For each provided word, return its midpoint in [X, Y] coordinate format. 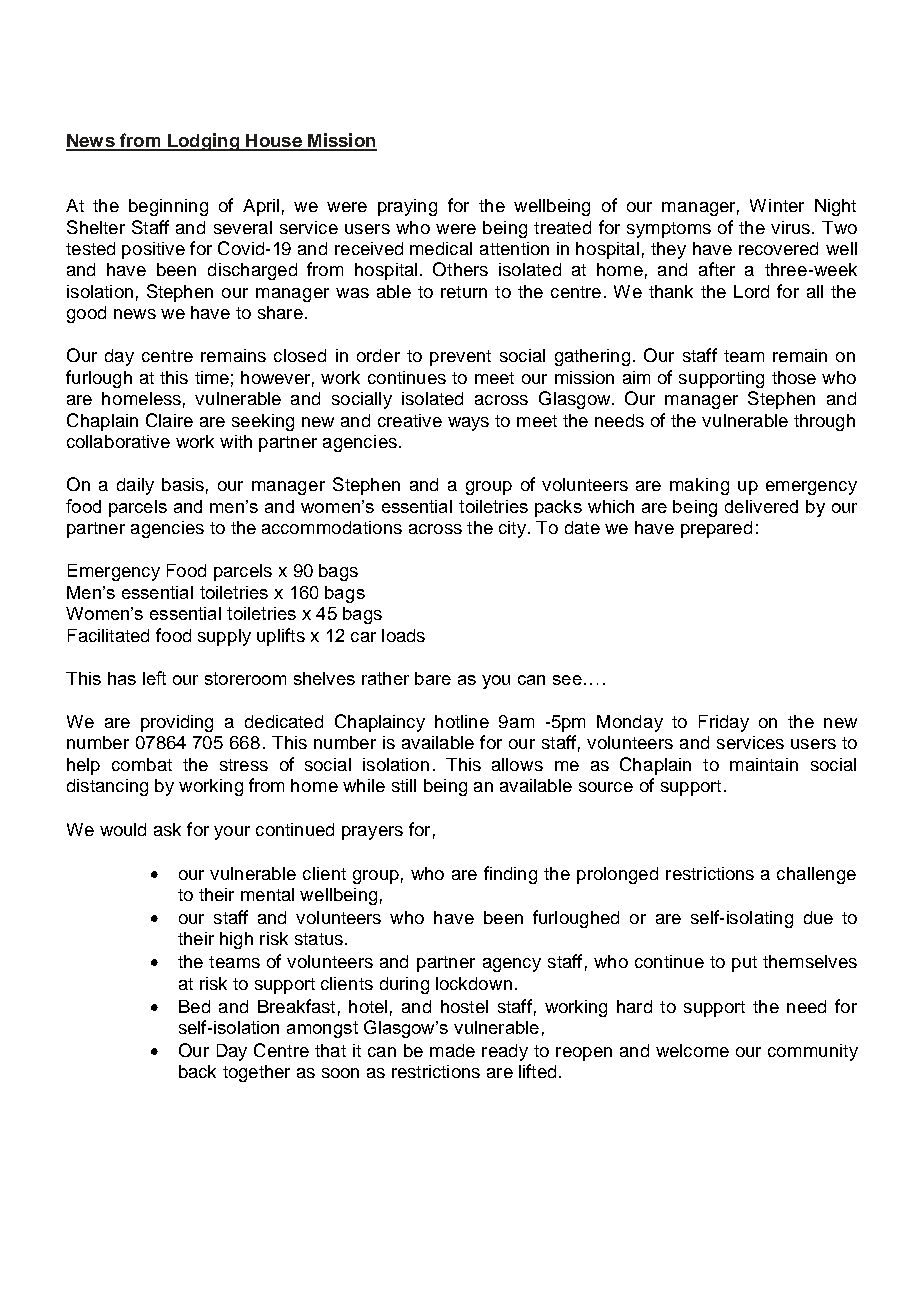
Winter [777, 205]
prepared [716, 529]
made [452, 1050]
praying [407, 207]
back [197, 1071]
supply [224, 637]
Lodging [204, 142]
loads [403, 635]
